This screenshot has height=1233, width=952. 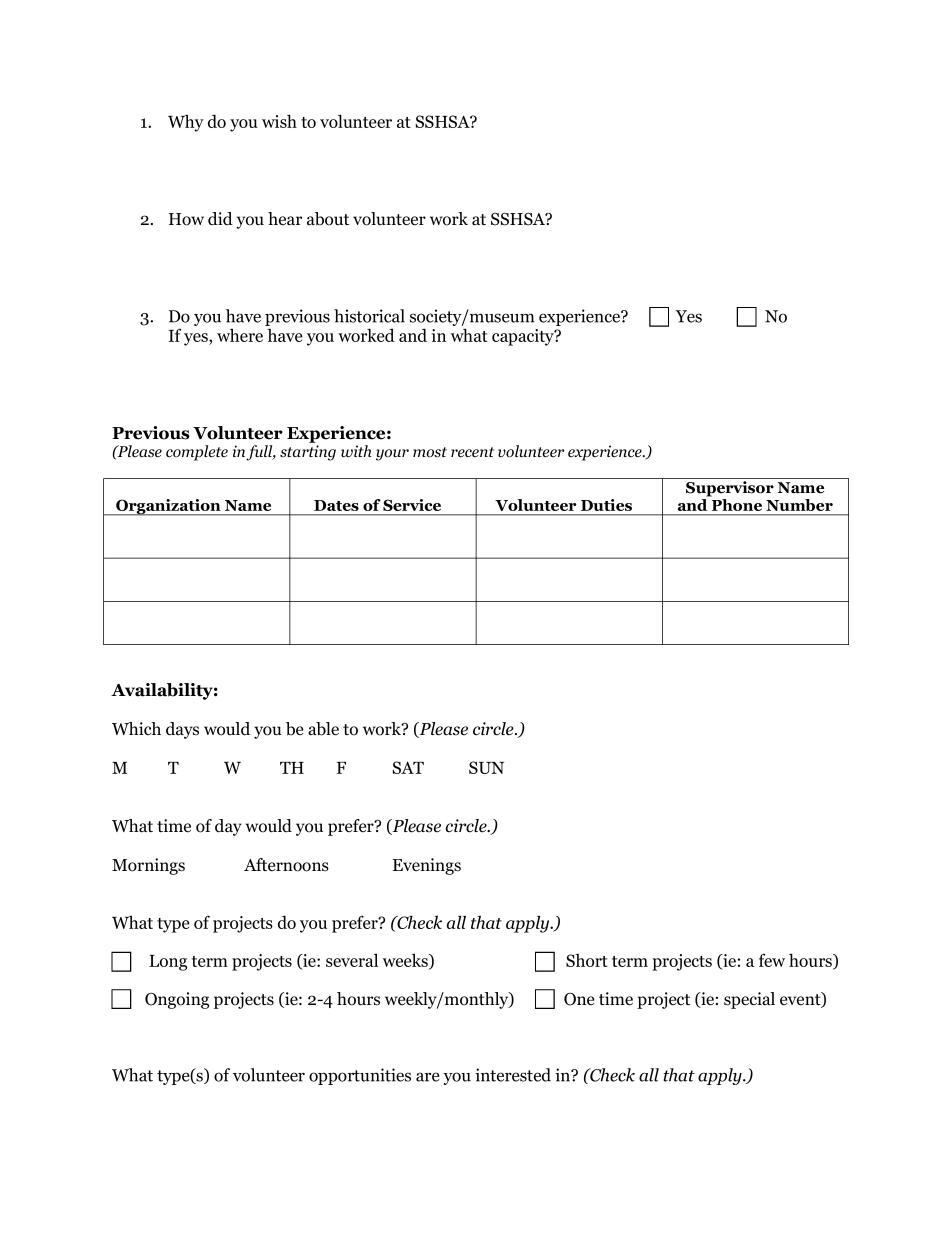 What do you see at coordinates (428, 1077) in the screenshot?
I see `are` at bounding box center [428, 1077].
